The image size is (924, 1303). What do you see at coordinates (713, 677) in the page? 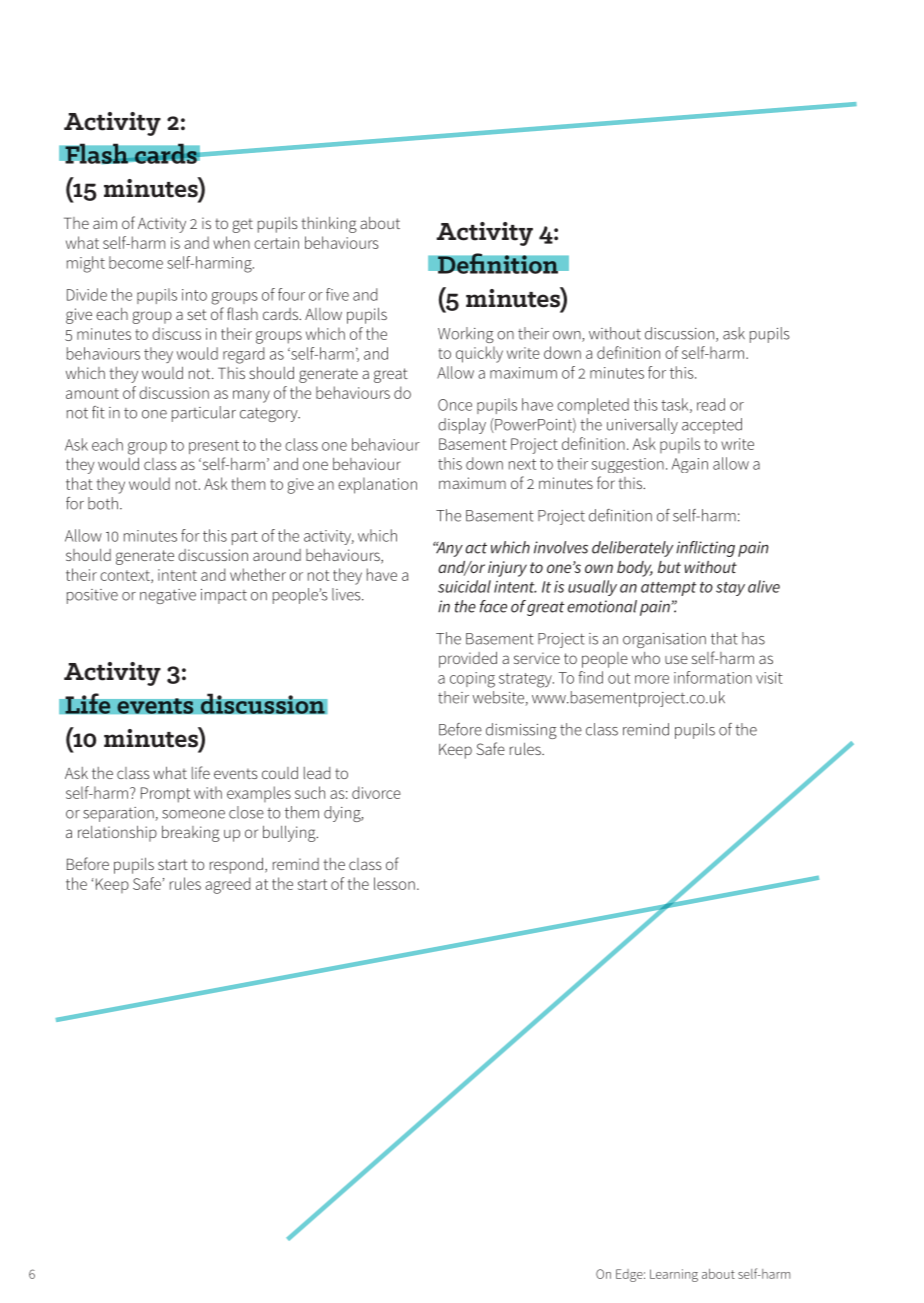
I see `information` at bounding box center [713, 677].
